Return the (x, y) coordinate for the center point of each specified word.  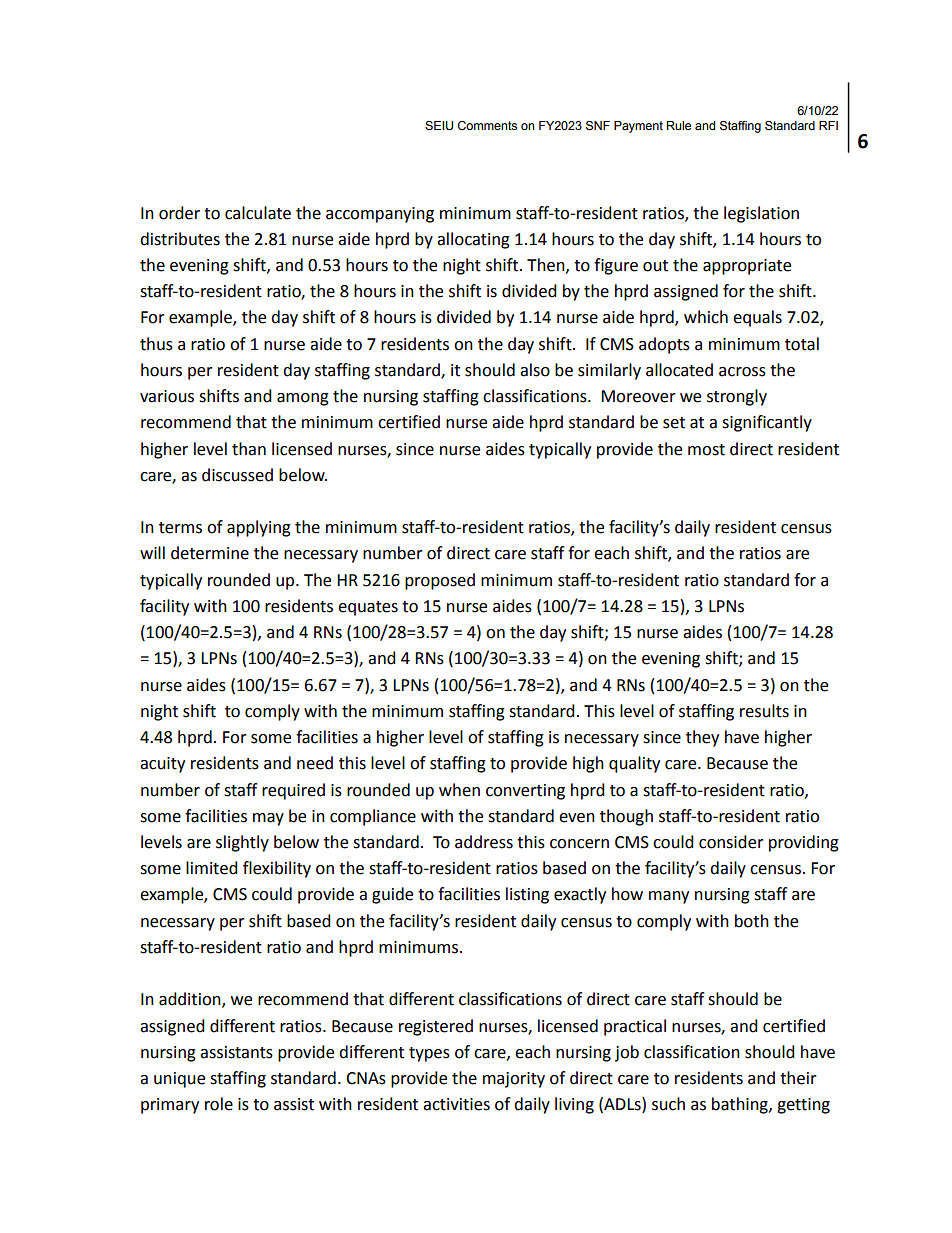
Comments (487, 125)
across (742, 372)
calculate (258, 213)
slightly (242, 843)
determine (210, 553)
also (535, 370)
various (167, 396)
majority (514, 1080)
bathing (741, 1105)
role (219, 1104)
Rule (679, 125)
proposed (440, 581)
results (764, 711)
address (484, 842)
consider (731, 842)
